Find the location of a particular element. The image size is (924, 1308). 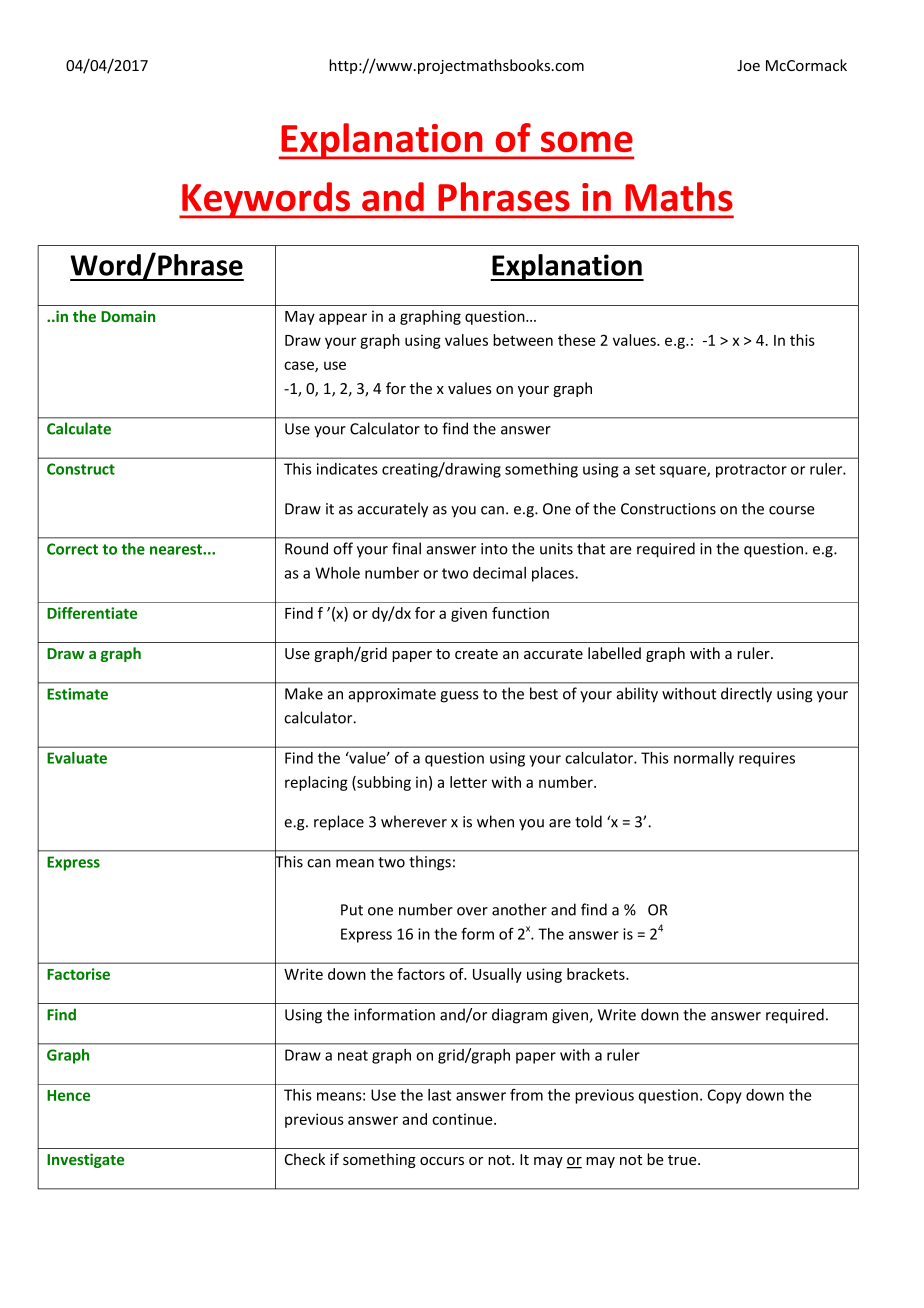

Differentiate is located at coordinates (92, 613).
